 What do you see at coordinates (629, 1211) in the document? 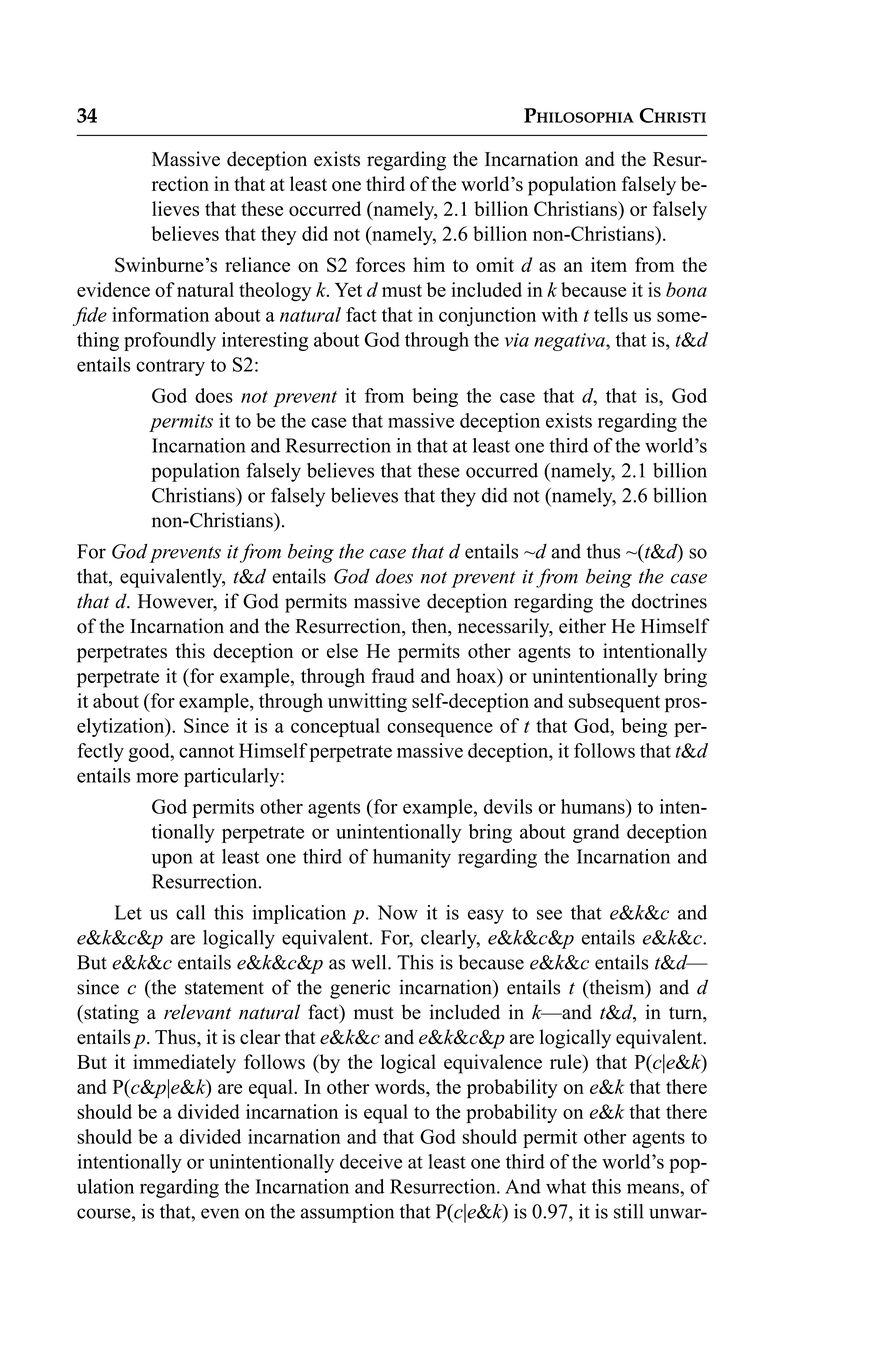
I see `still` at bounding box center [629, 1211].
